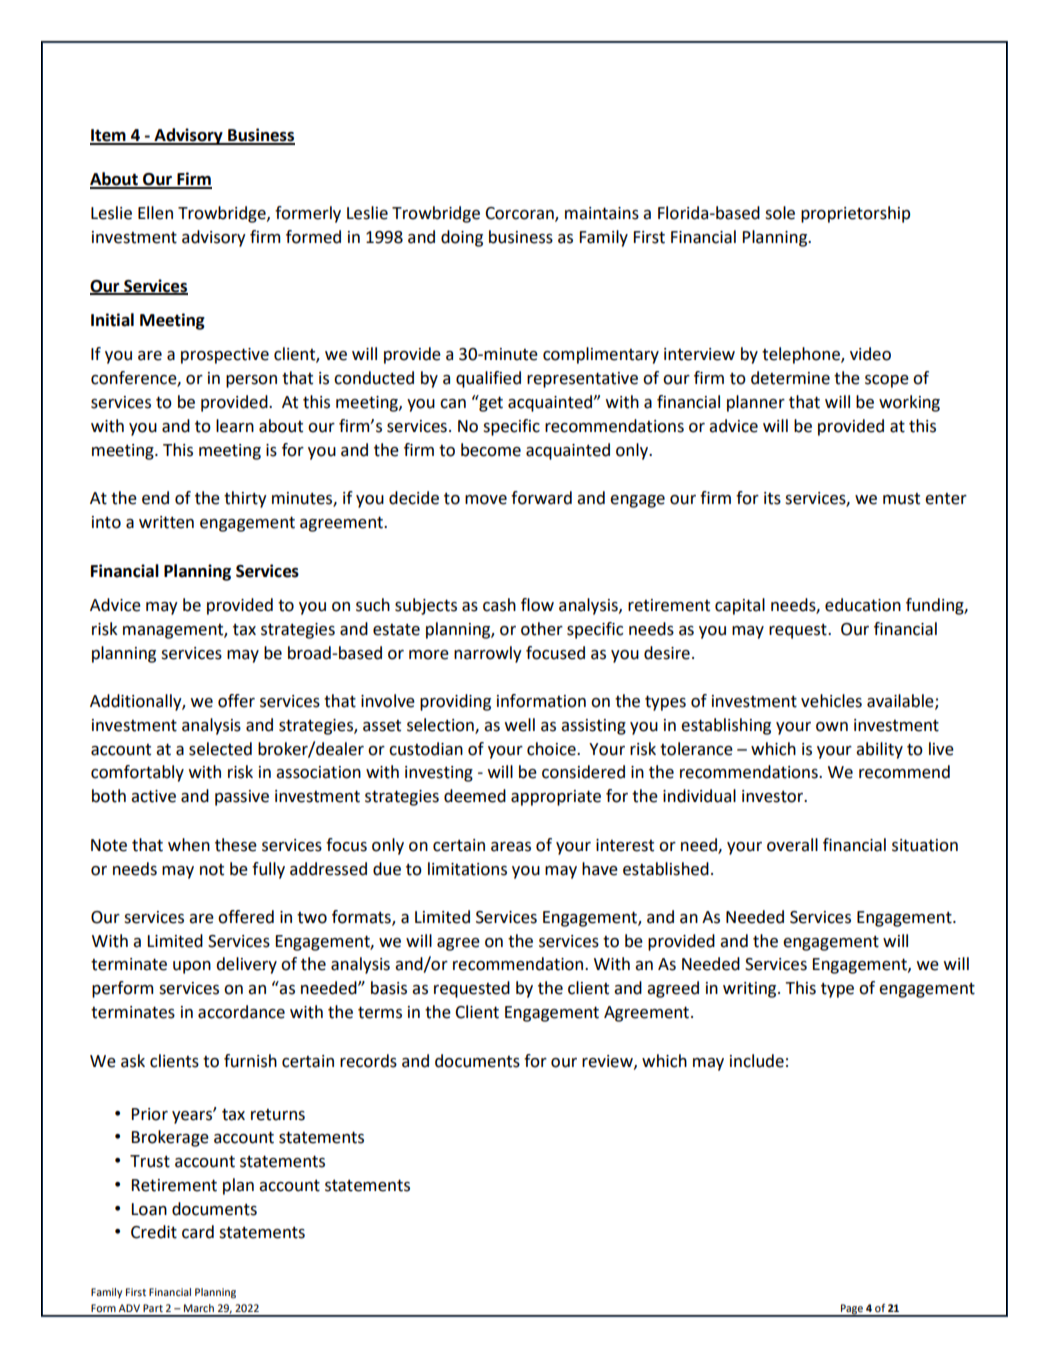 This page has height=1357, width=1048. What do you see at coordinates (520, 214) in the page?
I see `Corcoran` at bounding box center [520, 214].
